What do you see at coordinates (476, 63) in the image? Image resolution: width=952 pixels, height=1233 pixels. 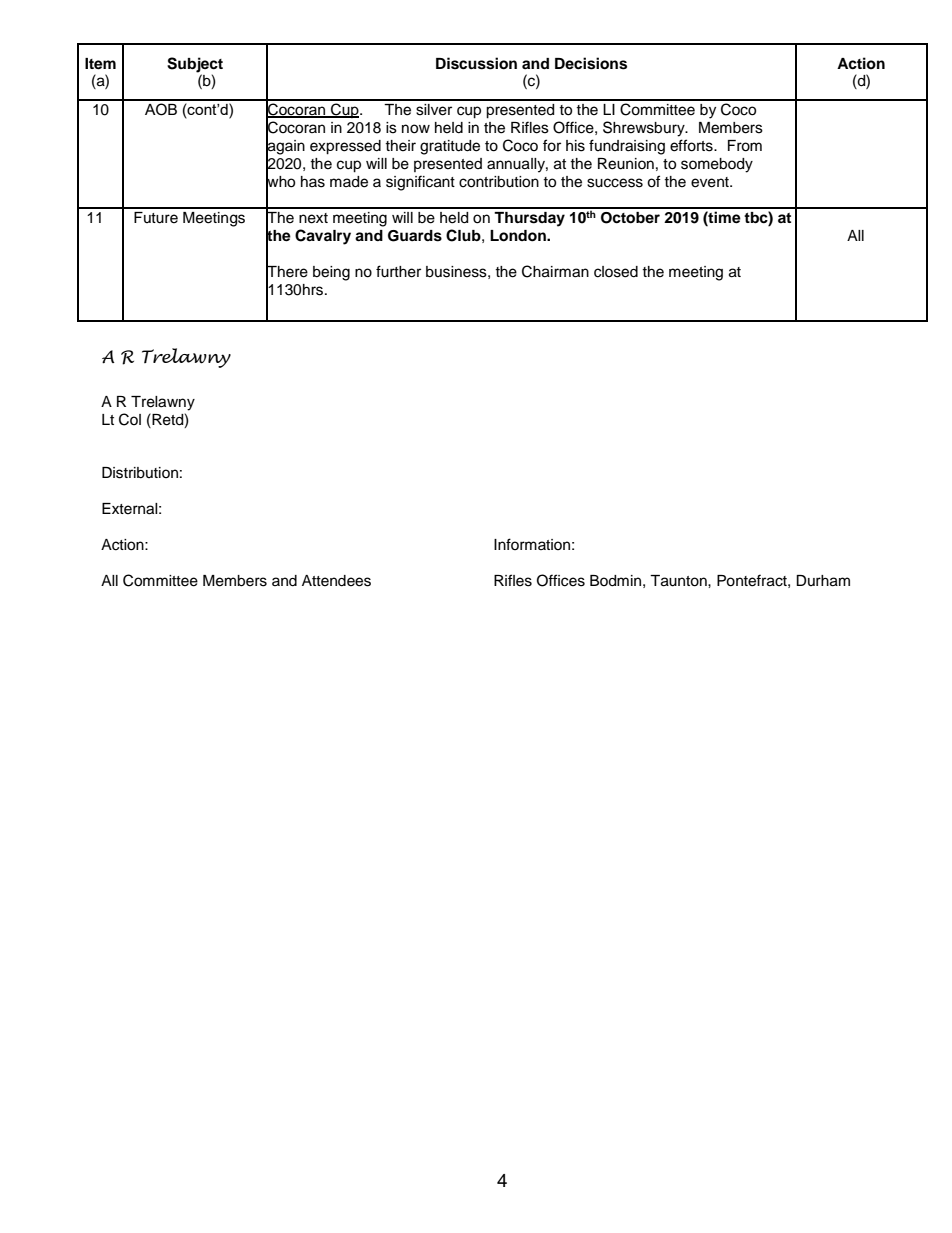 I see `Discussion` at bounding box center [476, 63].
